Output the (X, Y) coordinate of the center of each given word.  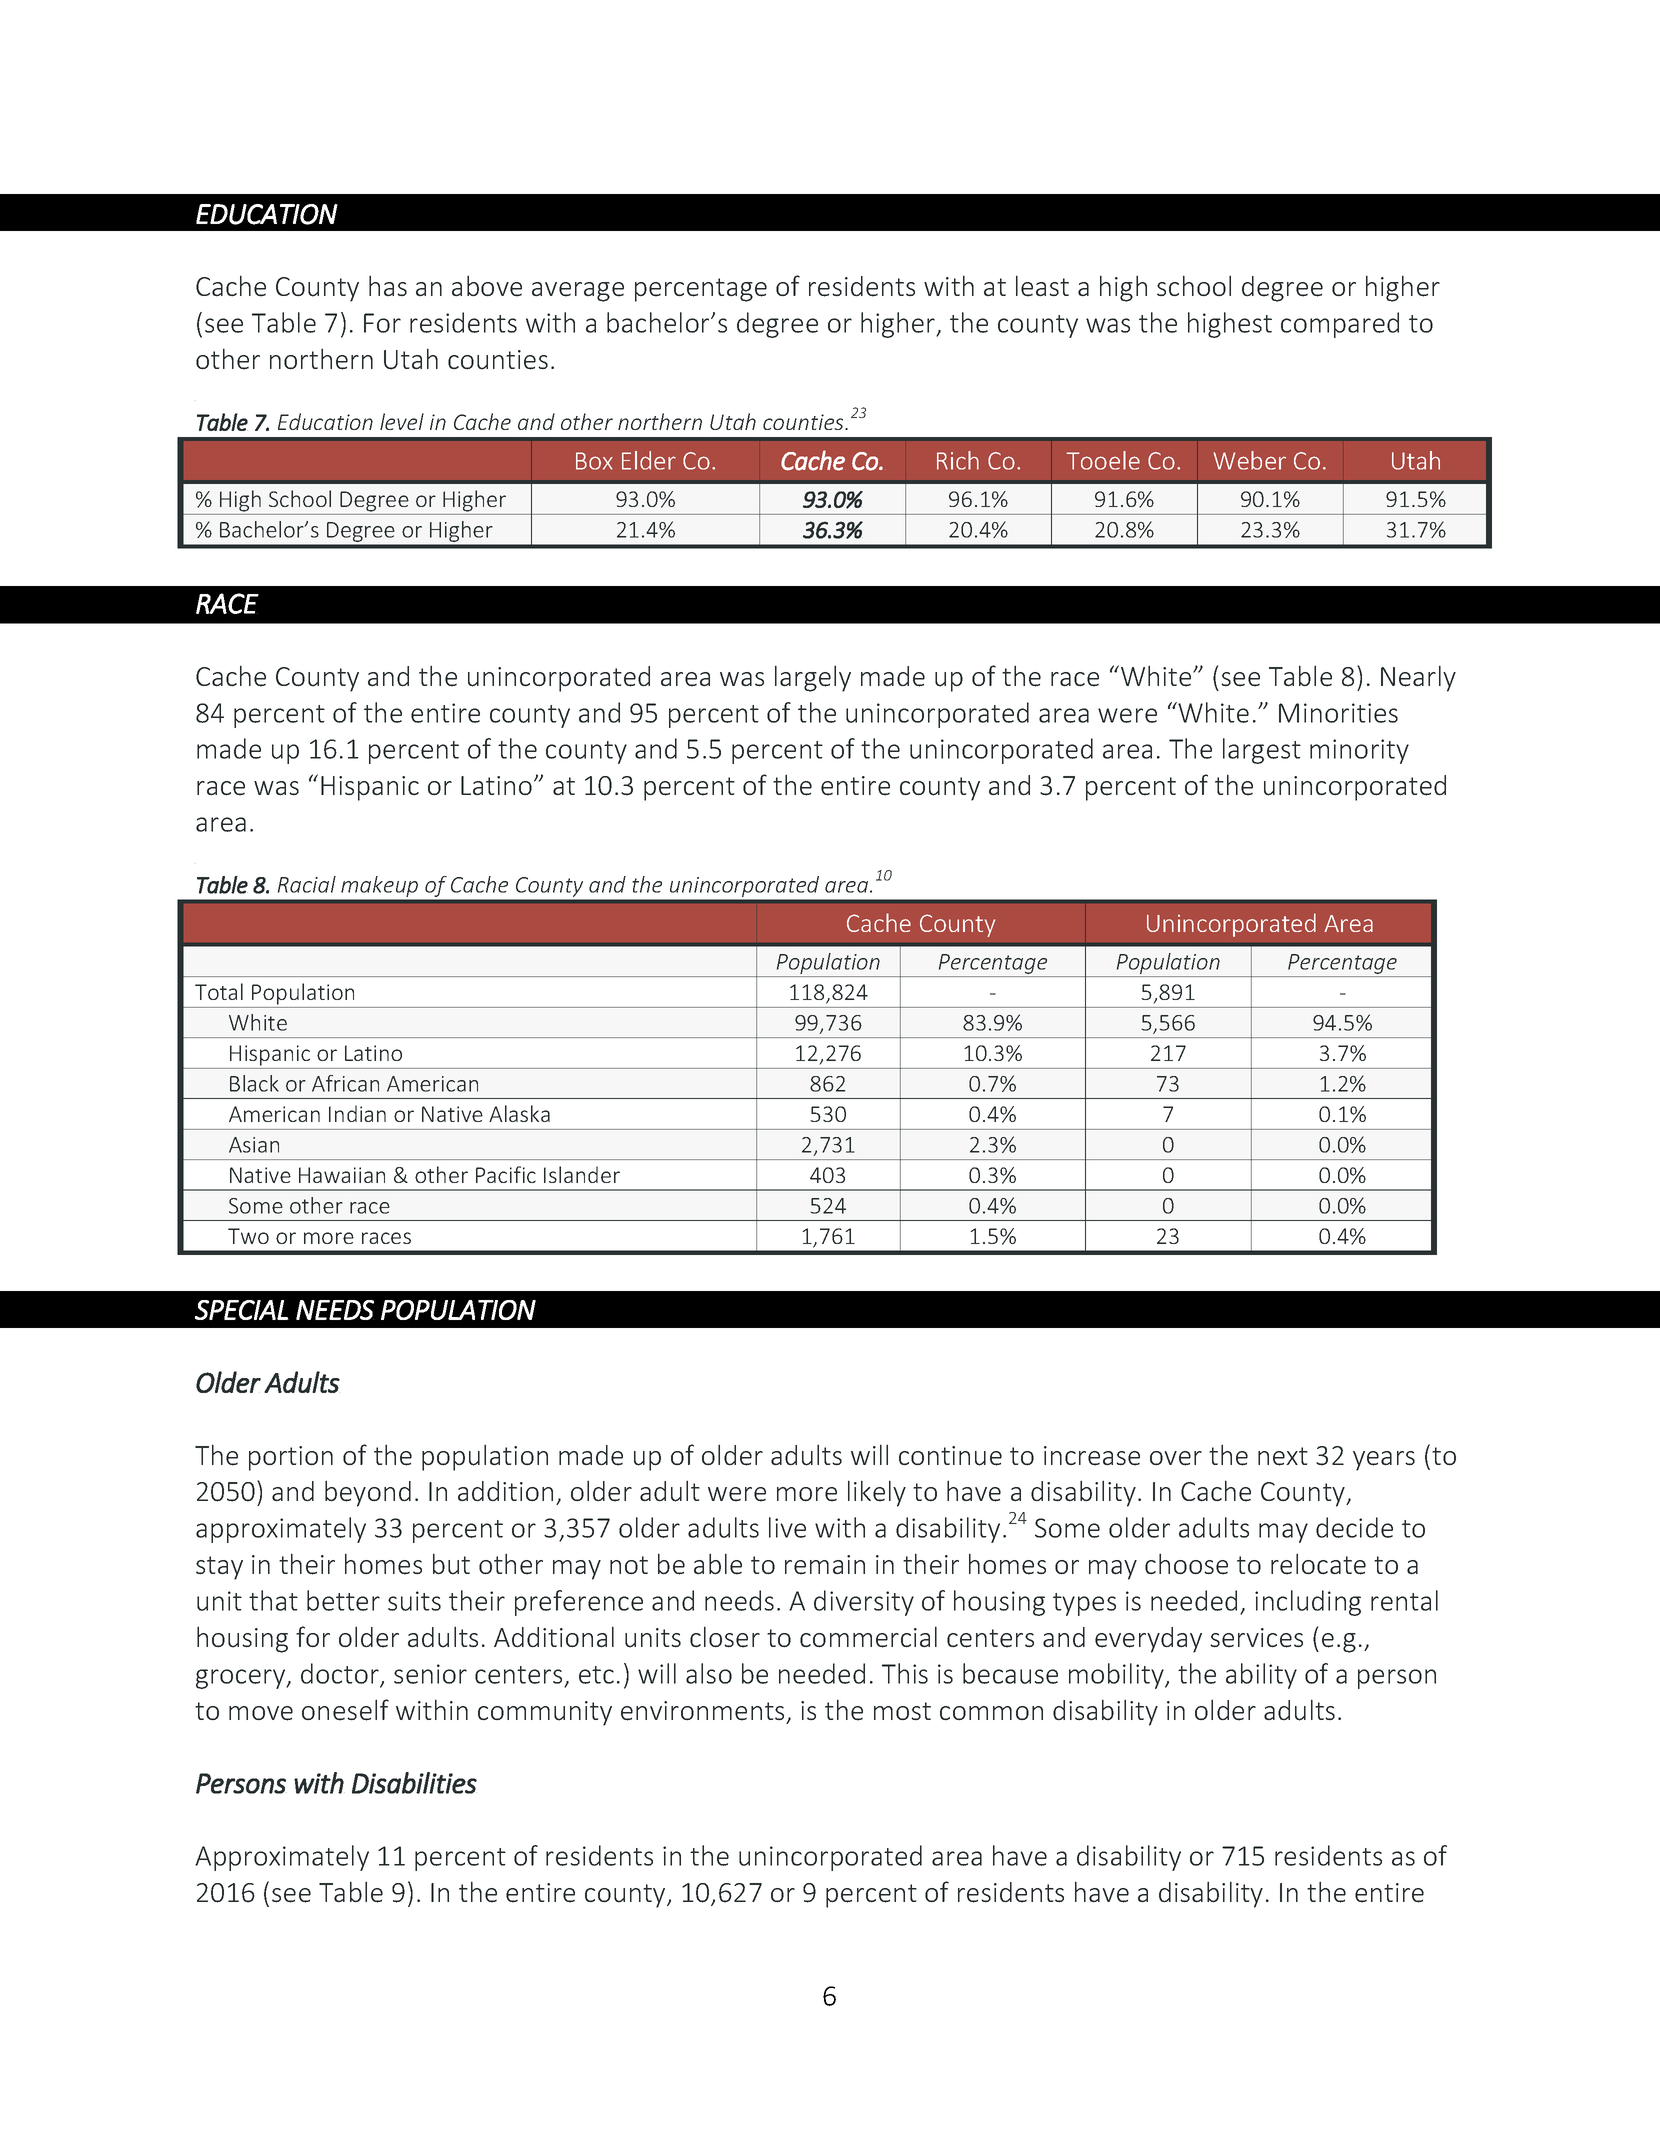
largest (1262, 751)
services (1256, 1638)
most (902, 1711)
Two (248, 1236)
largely (813, 678)
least (1042, 286)
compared (1340, 325)
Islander (582, 1174)
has (388, 286)
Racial (307, 884)
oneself (345, 1710)
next (1283, 1456)
